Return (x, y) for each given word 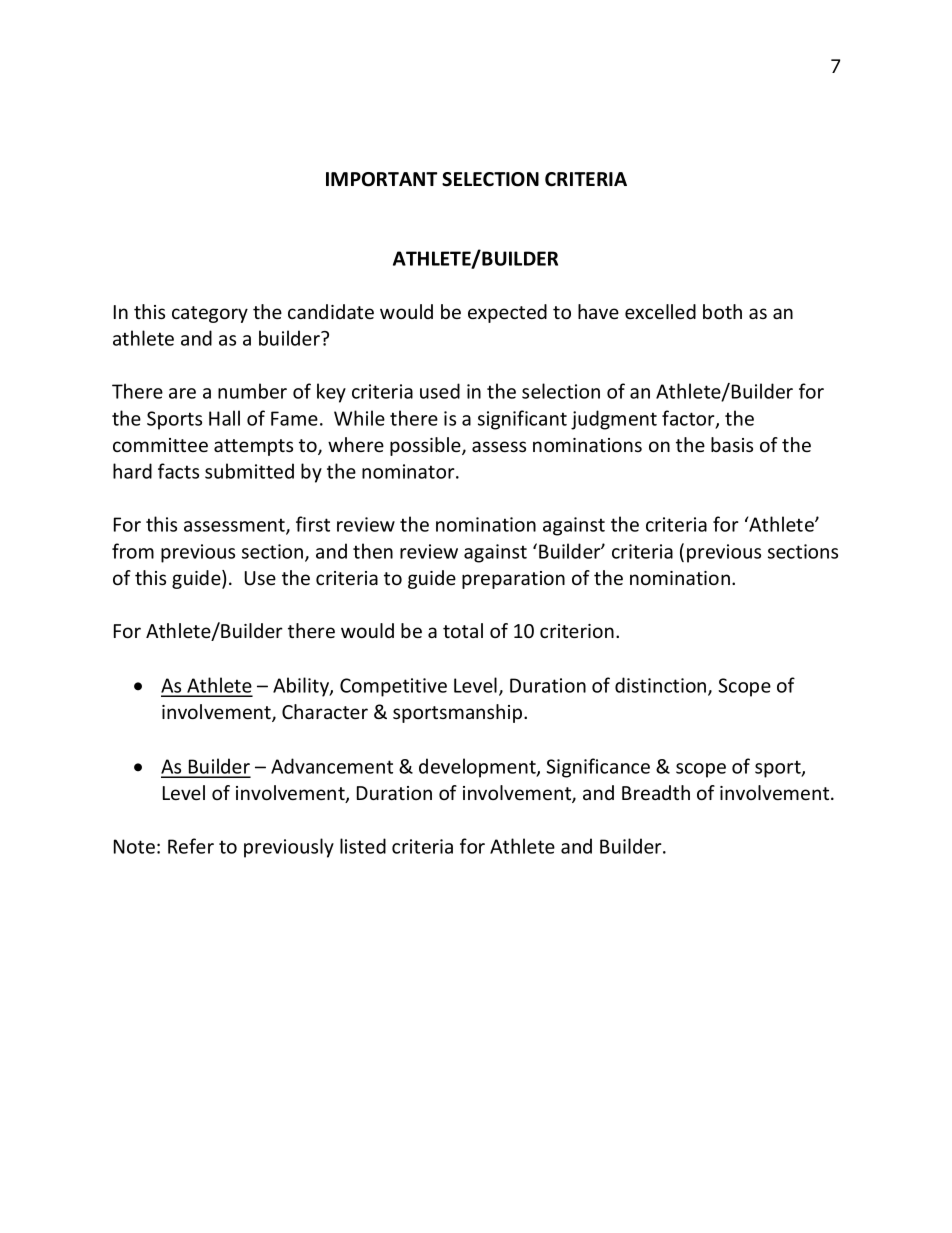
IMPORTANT (381, 179)
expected (507, 313)
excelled (660, 311)
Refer (191, 846)
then (373, 551)
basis (732, 444)
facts (178, 471)
